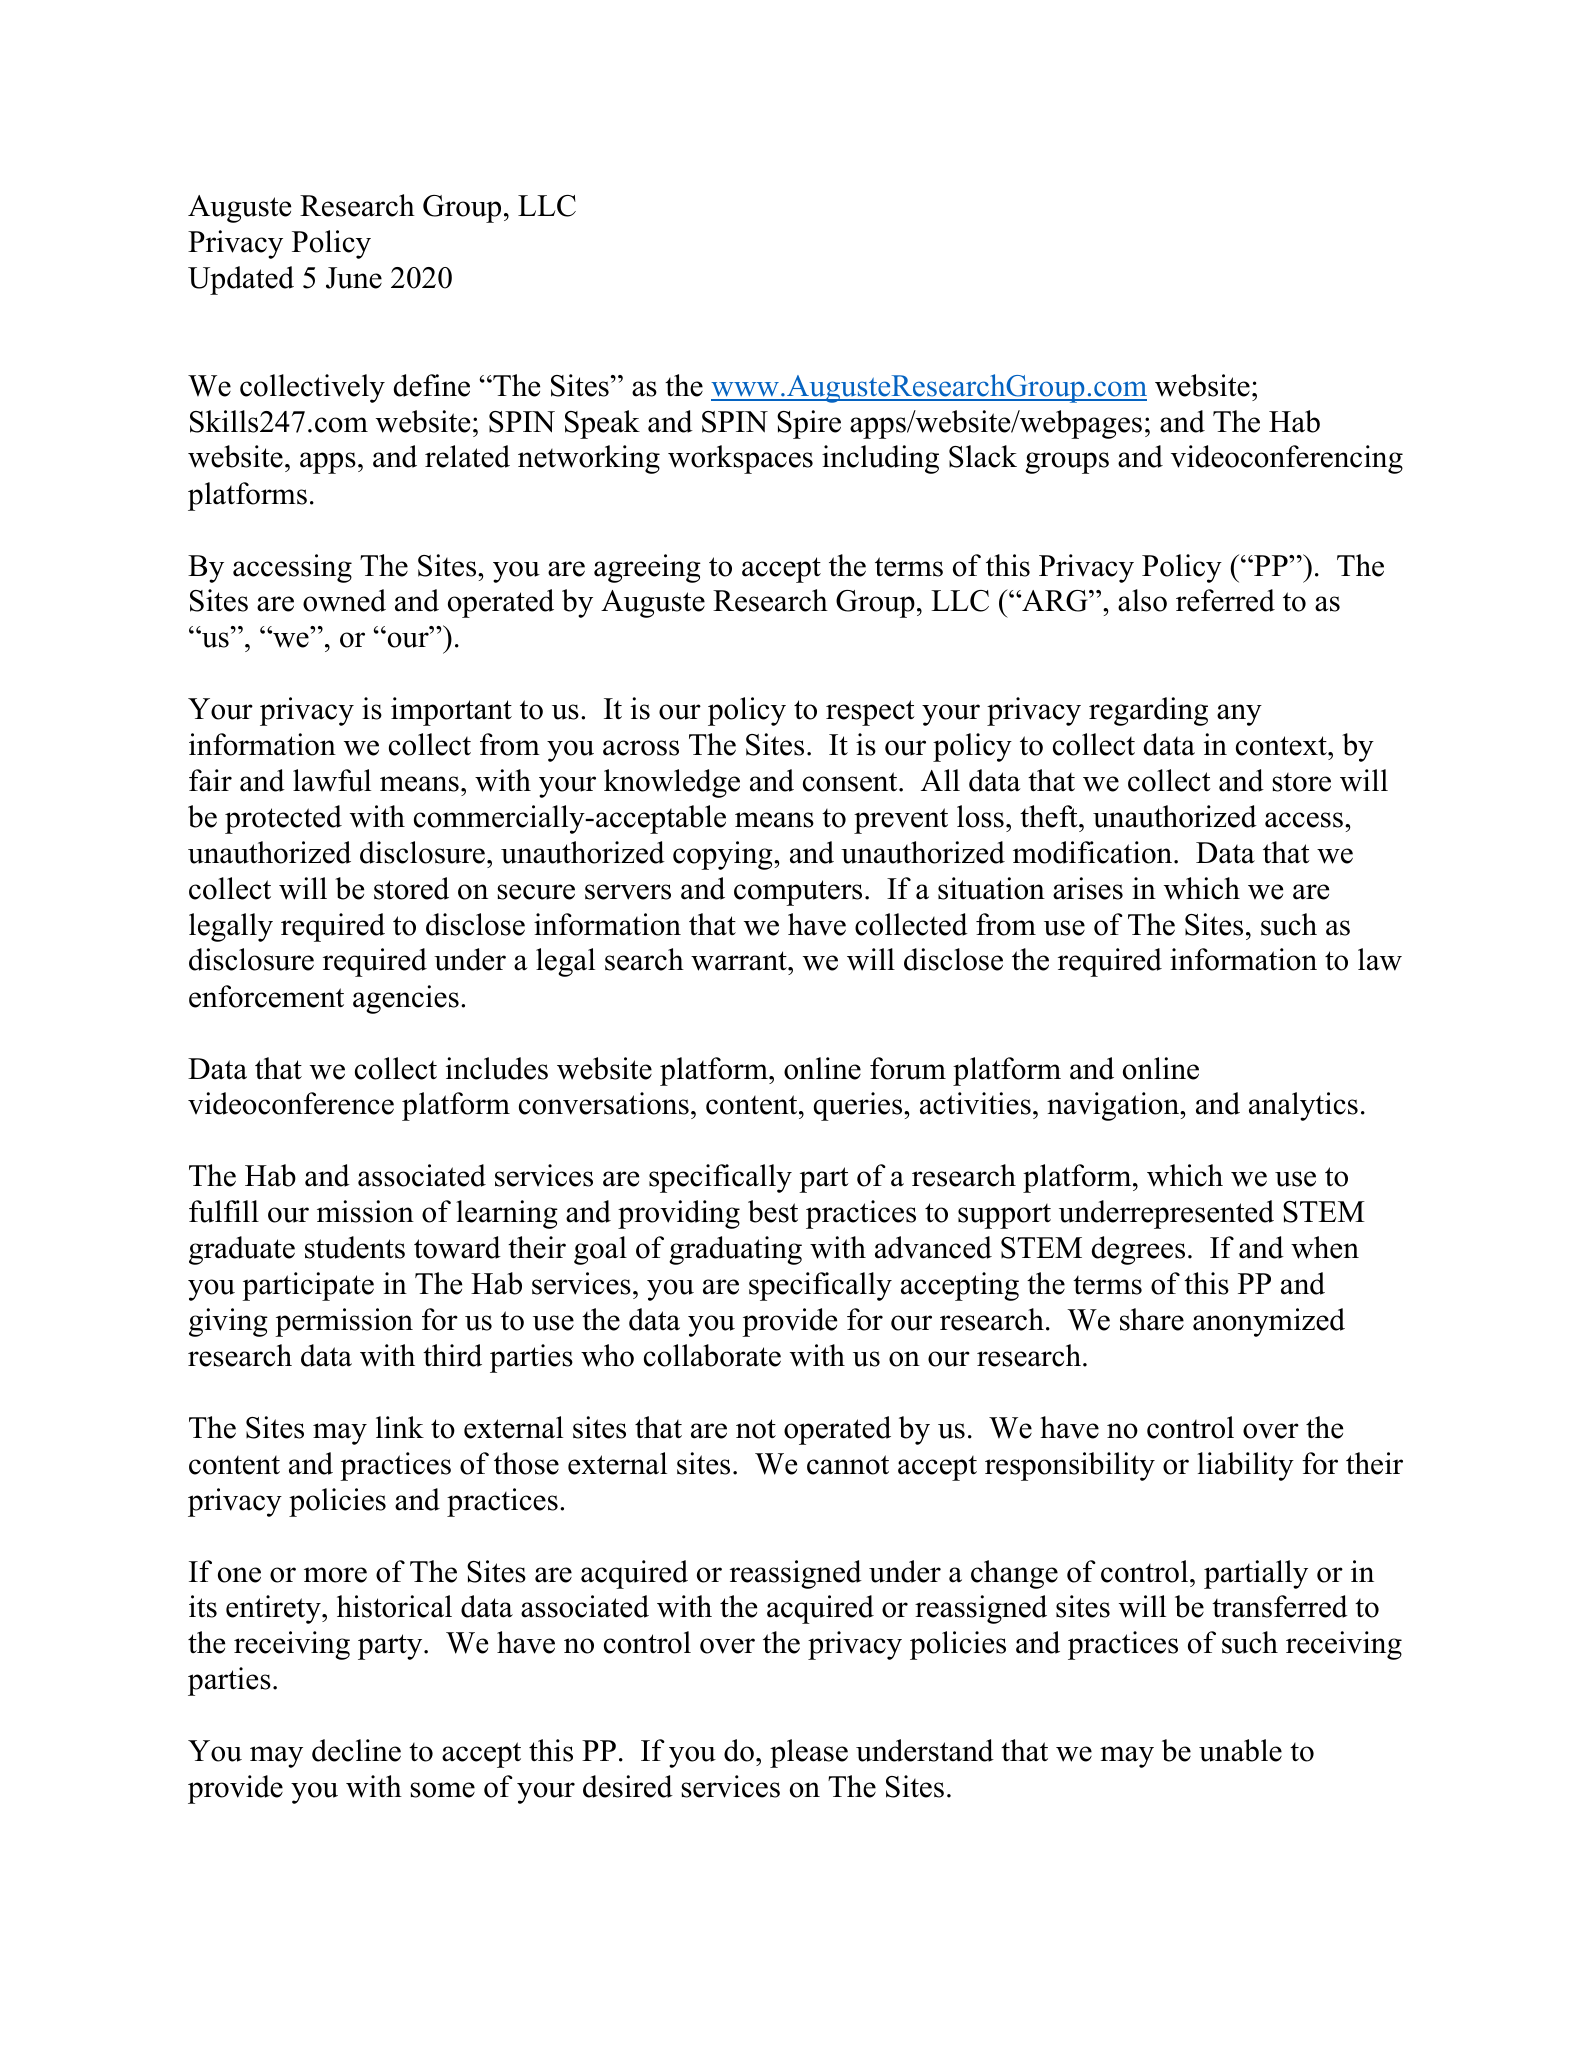 This screenshot has width=1594, height=2062. Describe the element at coordinates (1148, 711) in the screenshot. I see `regarding` at that location.
